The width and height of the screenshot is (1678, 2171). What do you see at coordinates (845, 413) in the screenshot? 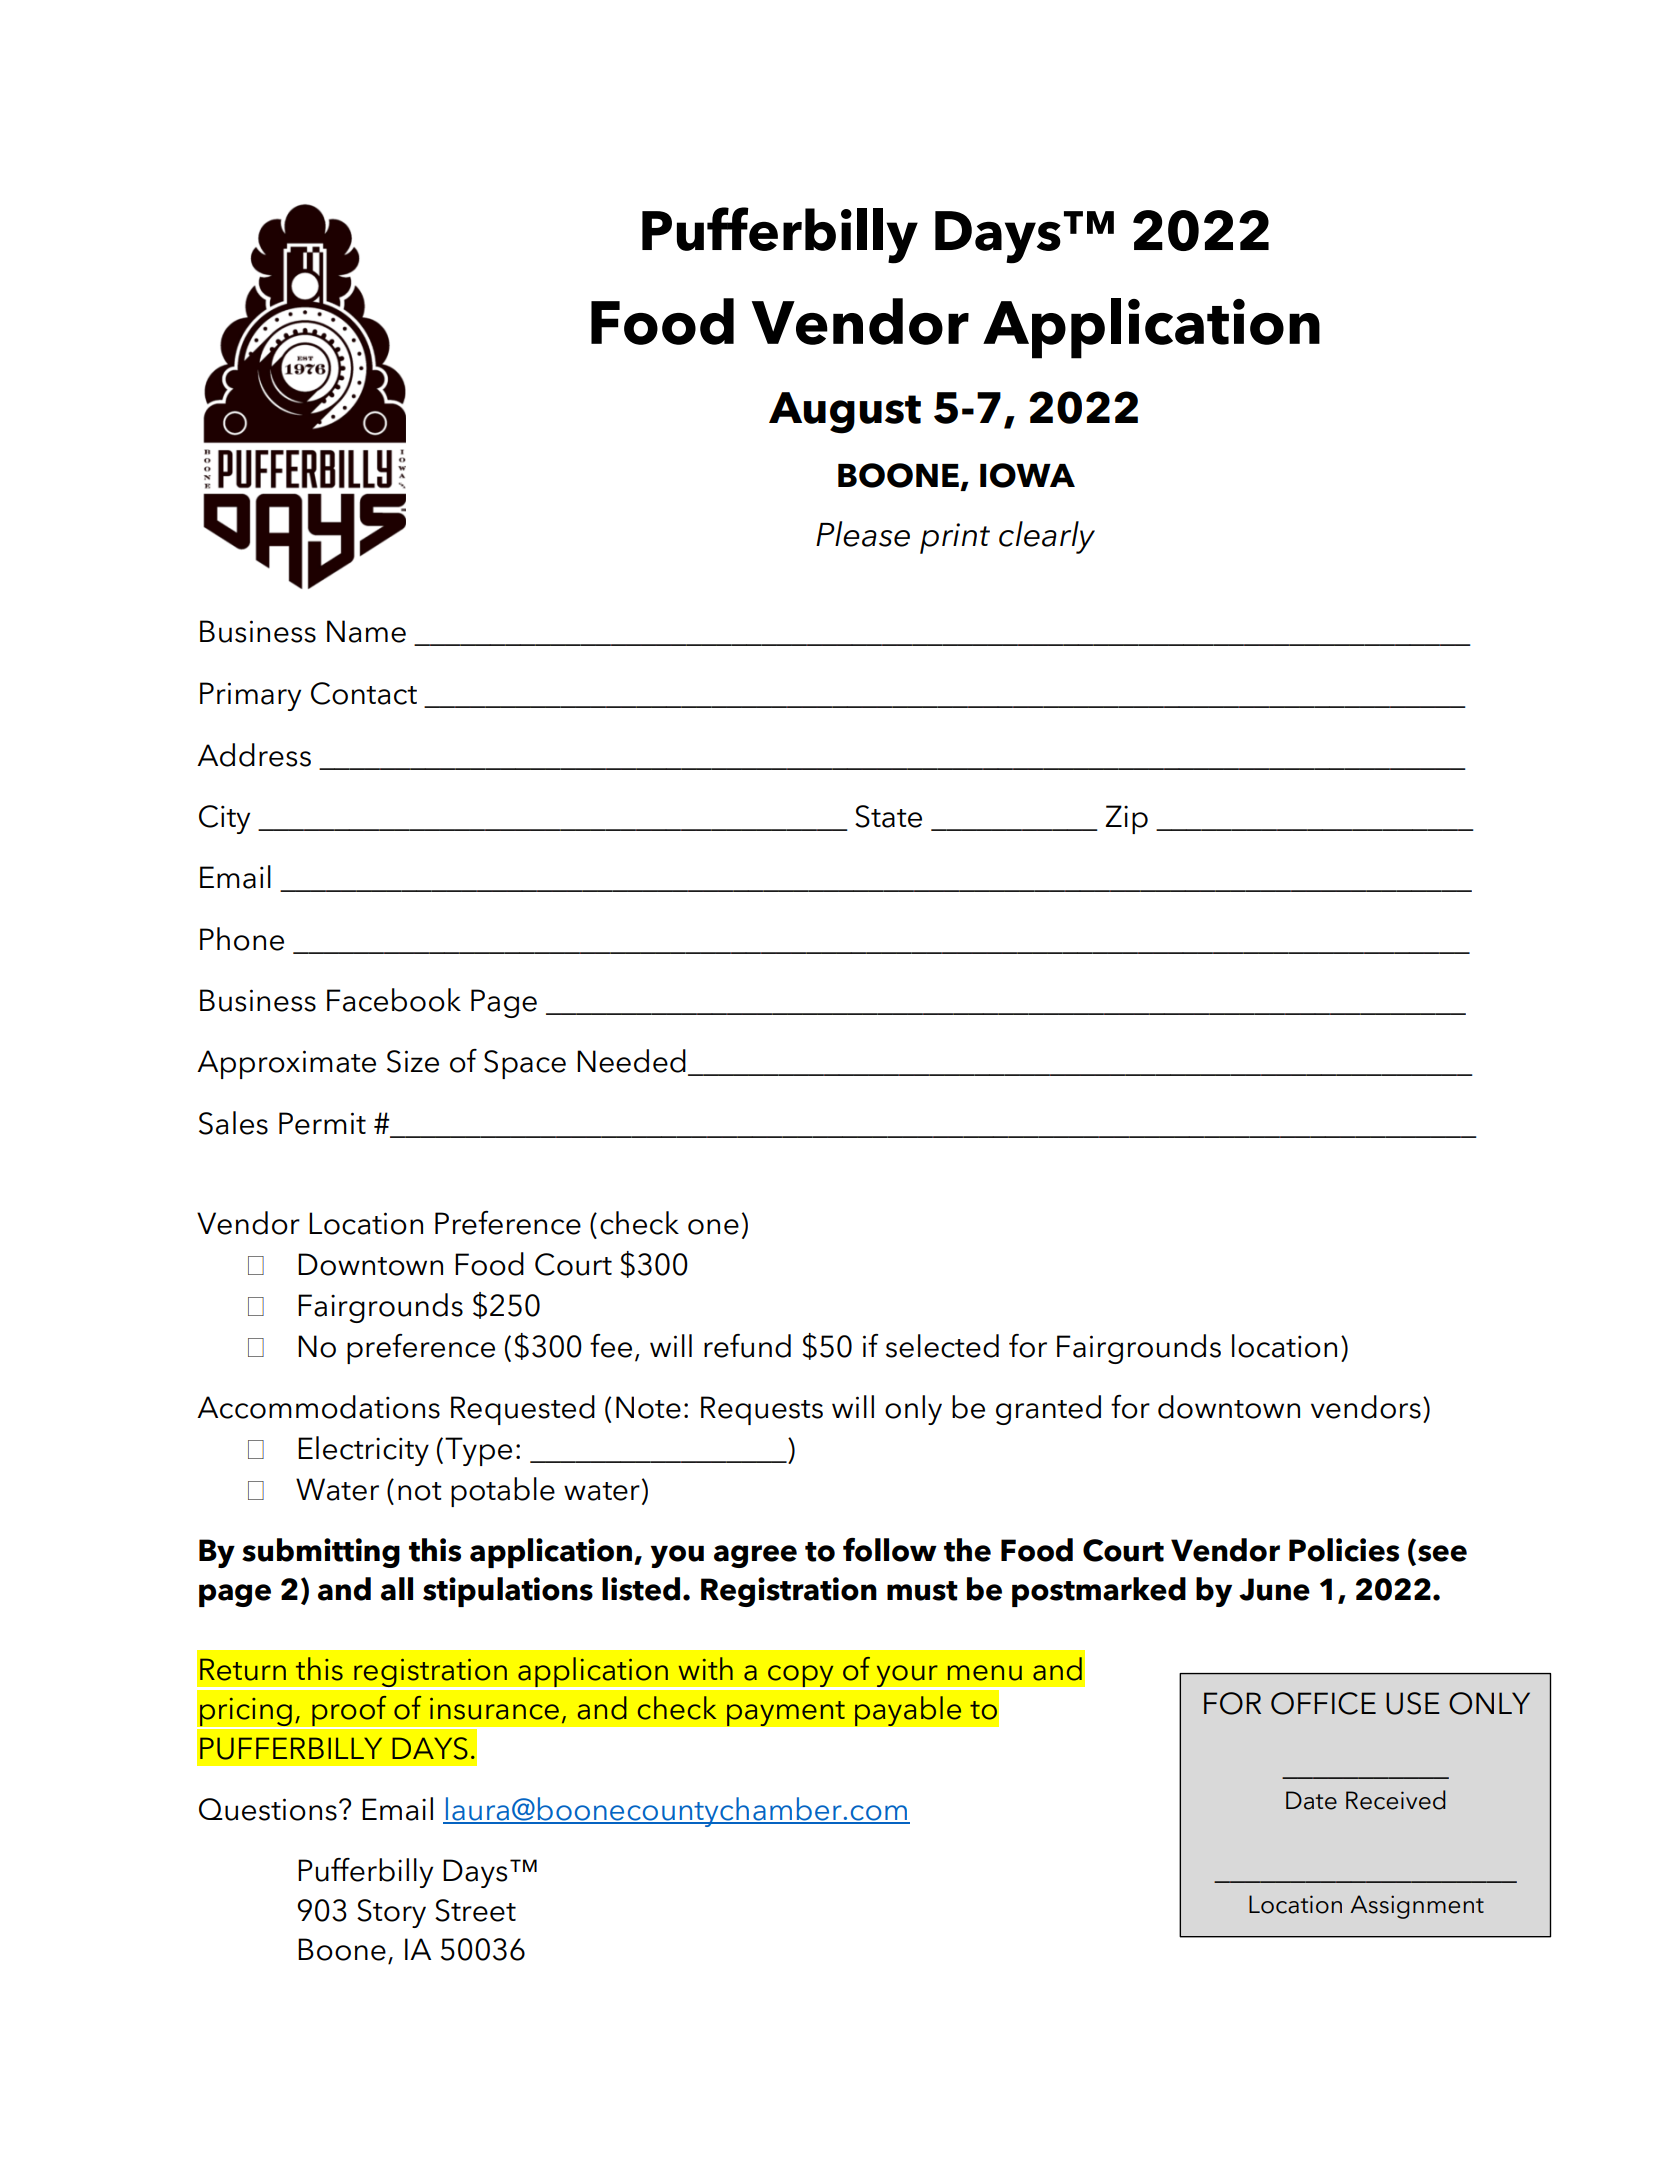
I see `August` at bounding box center [845, 413].
